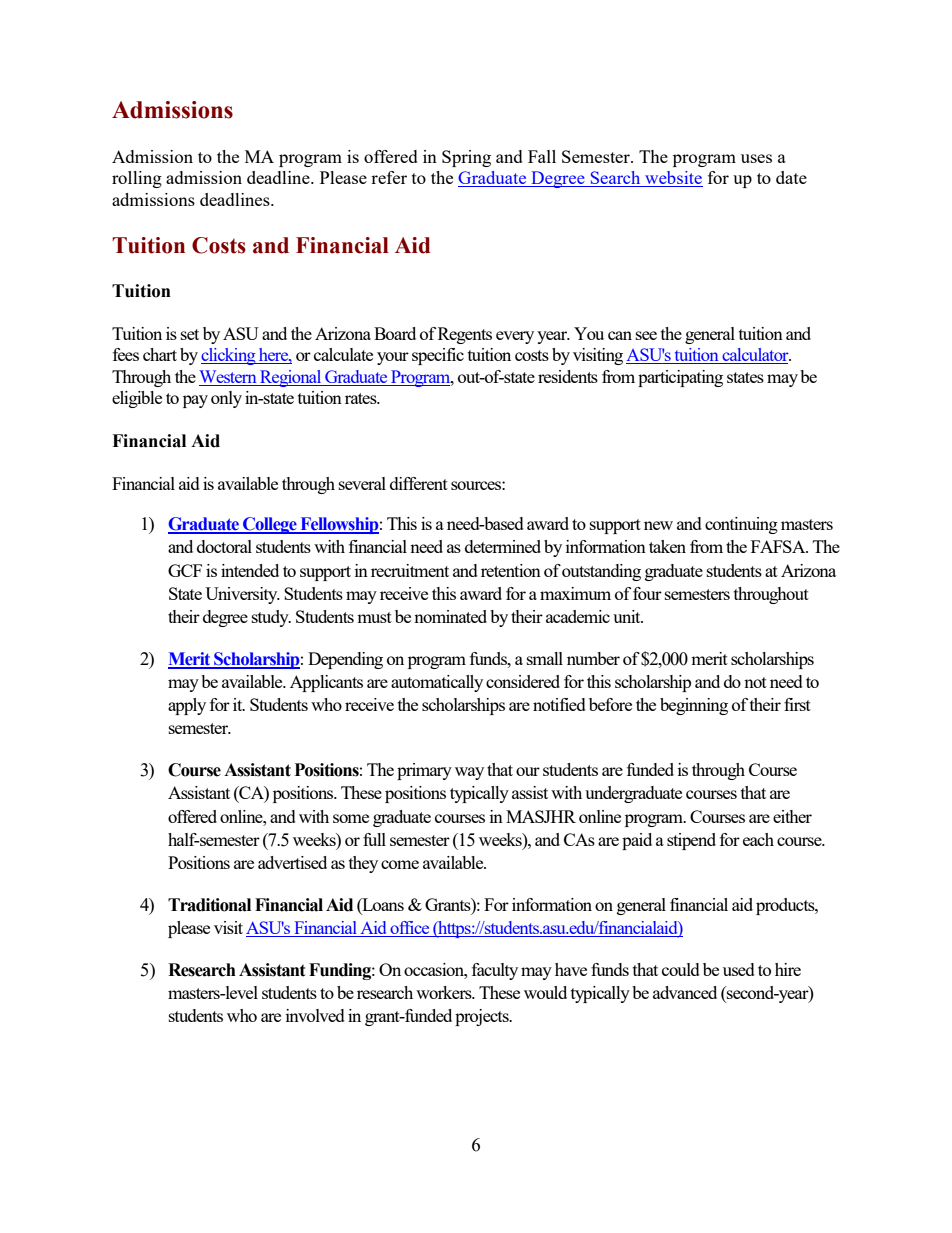 The height and width of the page is (1233, 952). What do you see at coordinates (137, 179) in the page?
I see `rolling` at bounding box center [137, 179].
